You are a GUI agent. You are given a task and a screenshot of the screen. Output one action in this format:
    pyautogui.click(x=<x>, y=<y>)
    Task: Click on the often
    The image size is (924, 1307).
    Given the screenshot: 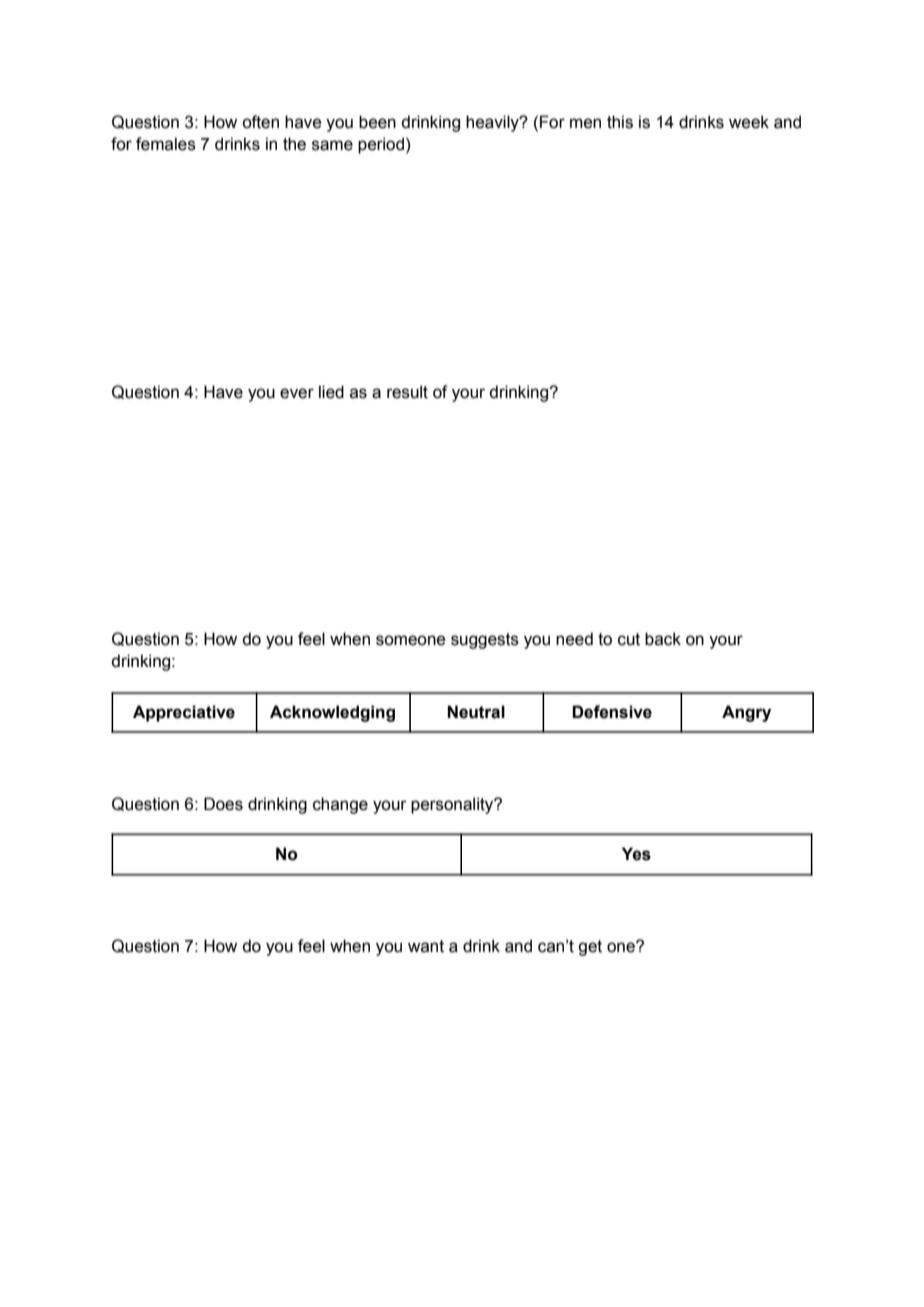 What is the action you would take?
    pyautogui.click(x=260, y=122)
